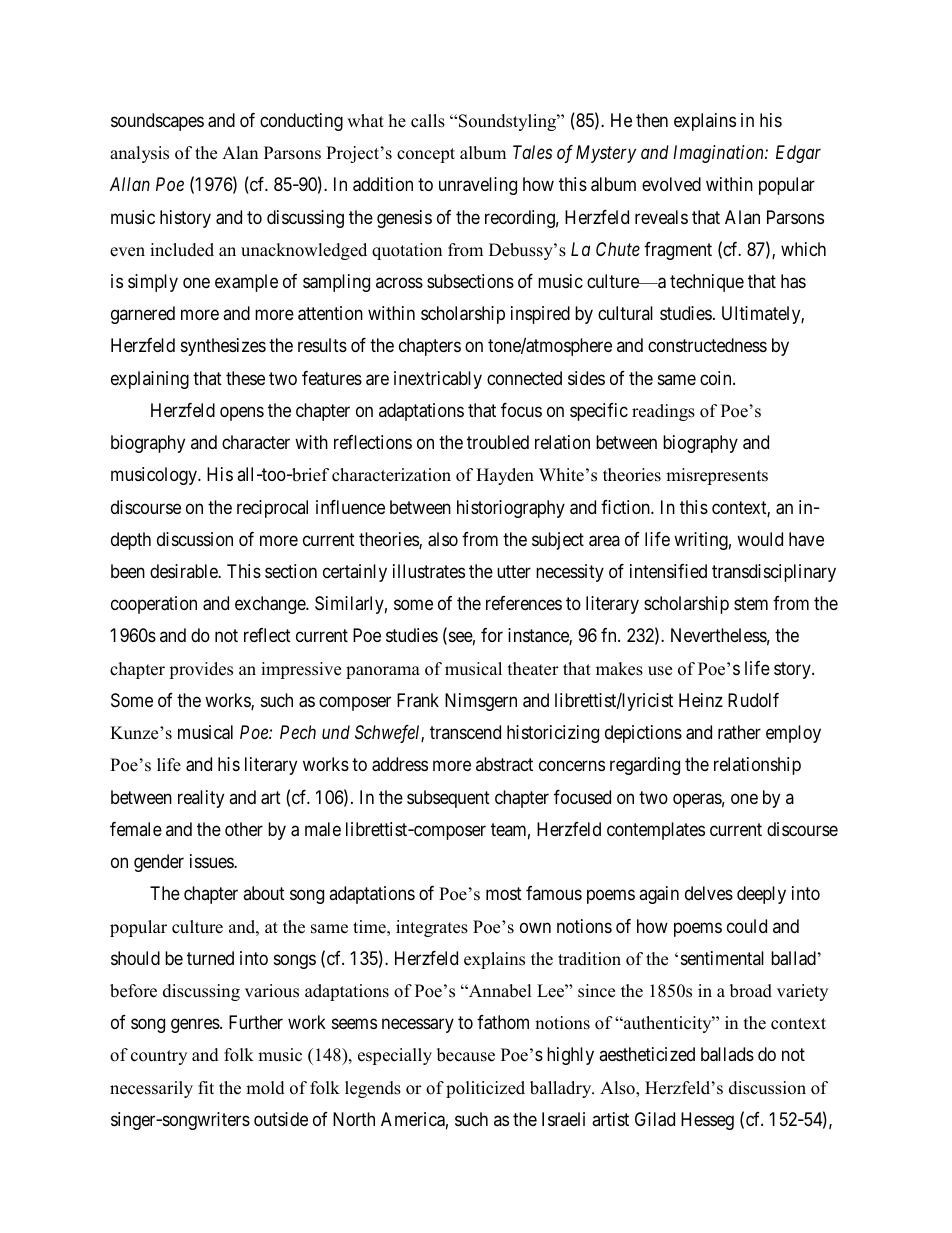  What do you see at coordinates (751, 604) in the image?
I see `stem` at bounding box center [751, 604].
